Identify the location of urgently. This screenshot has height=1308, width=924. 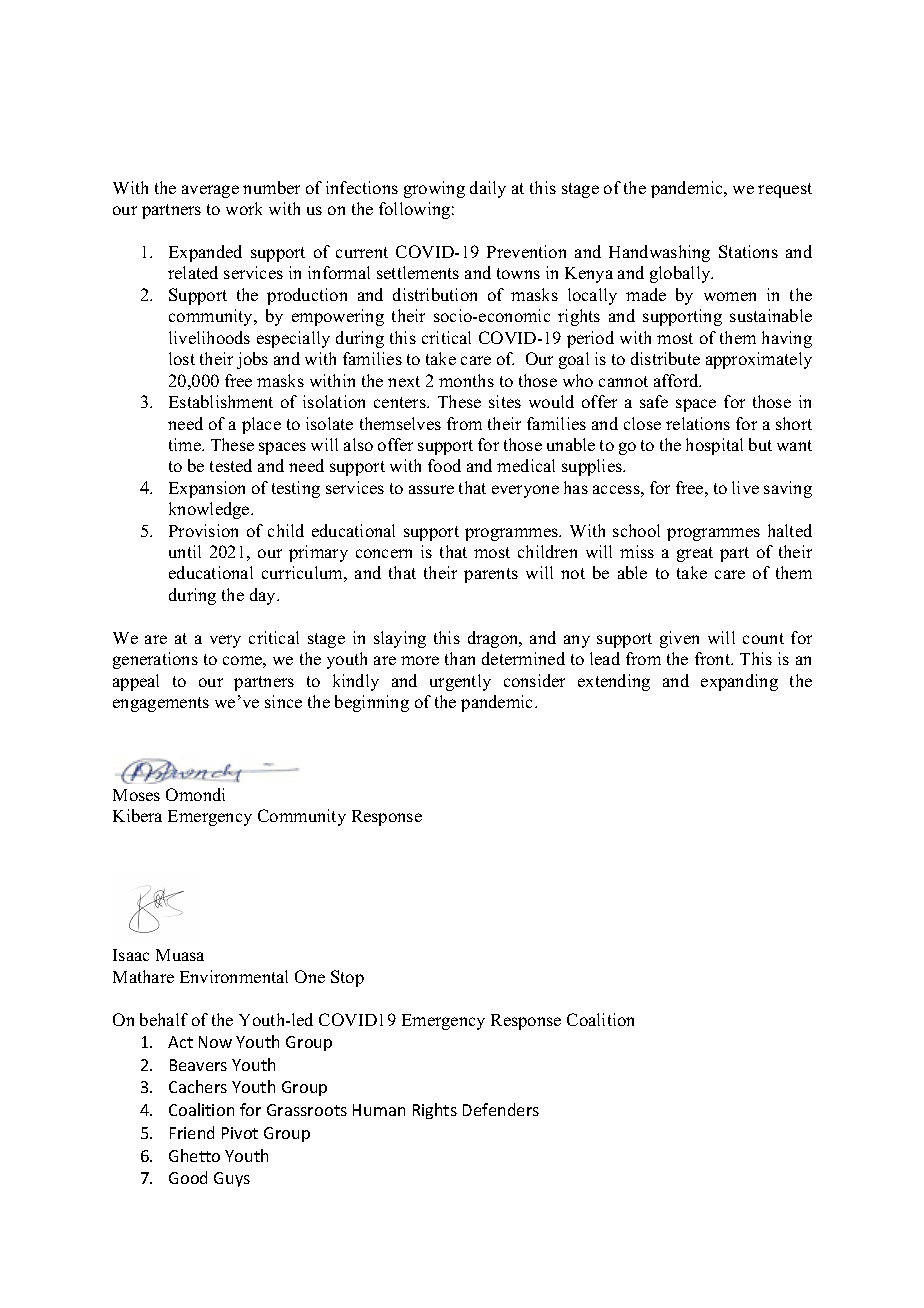
(460, 682).
